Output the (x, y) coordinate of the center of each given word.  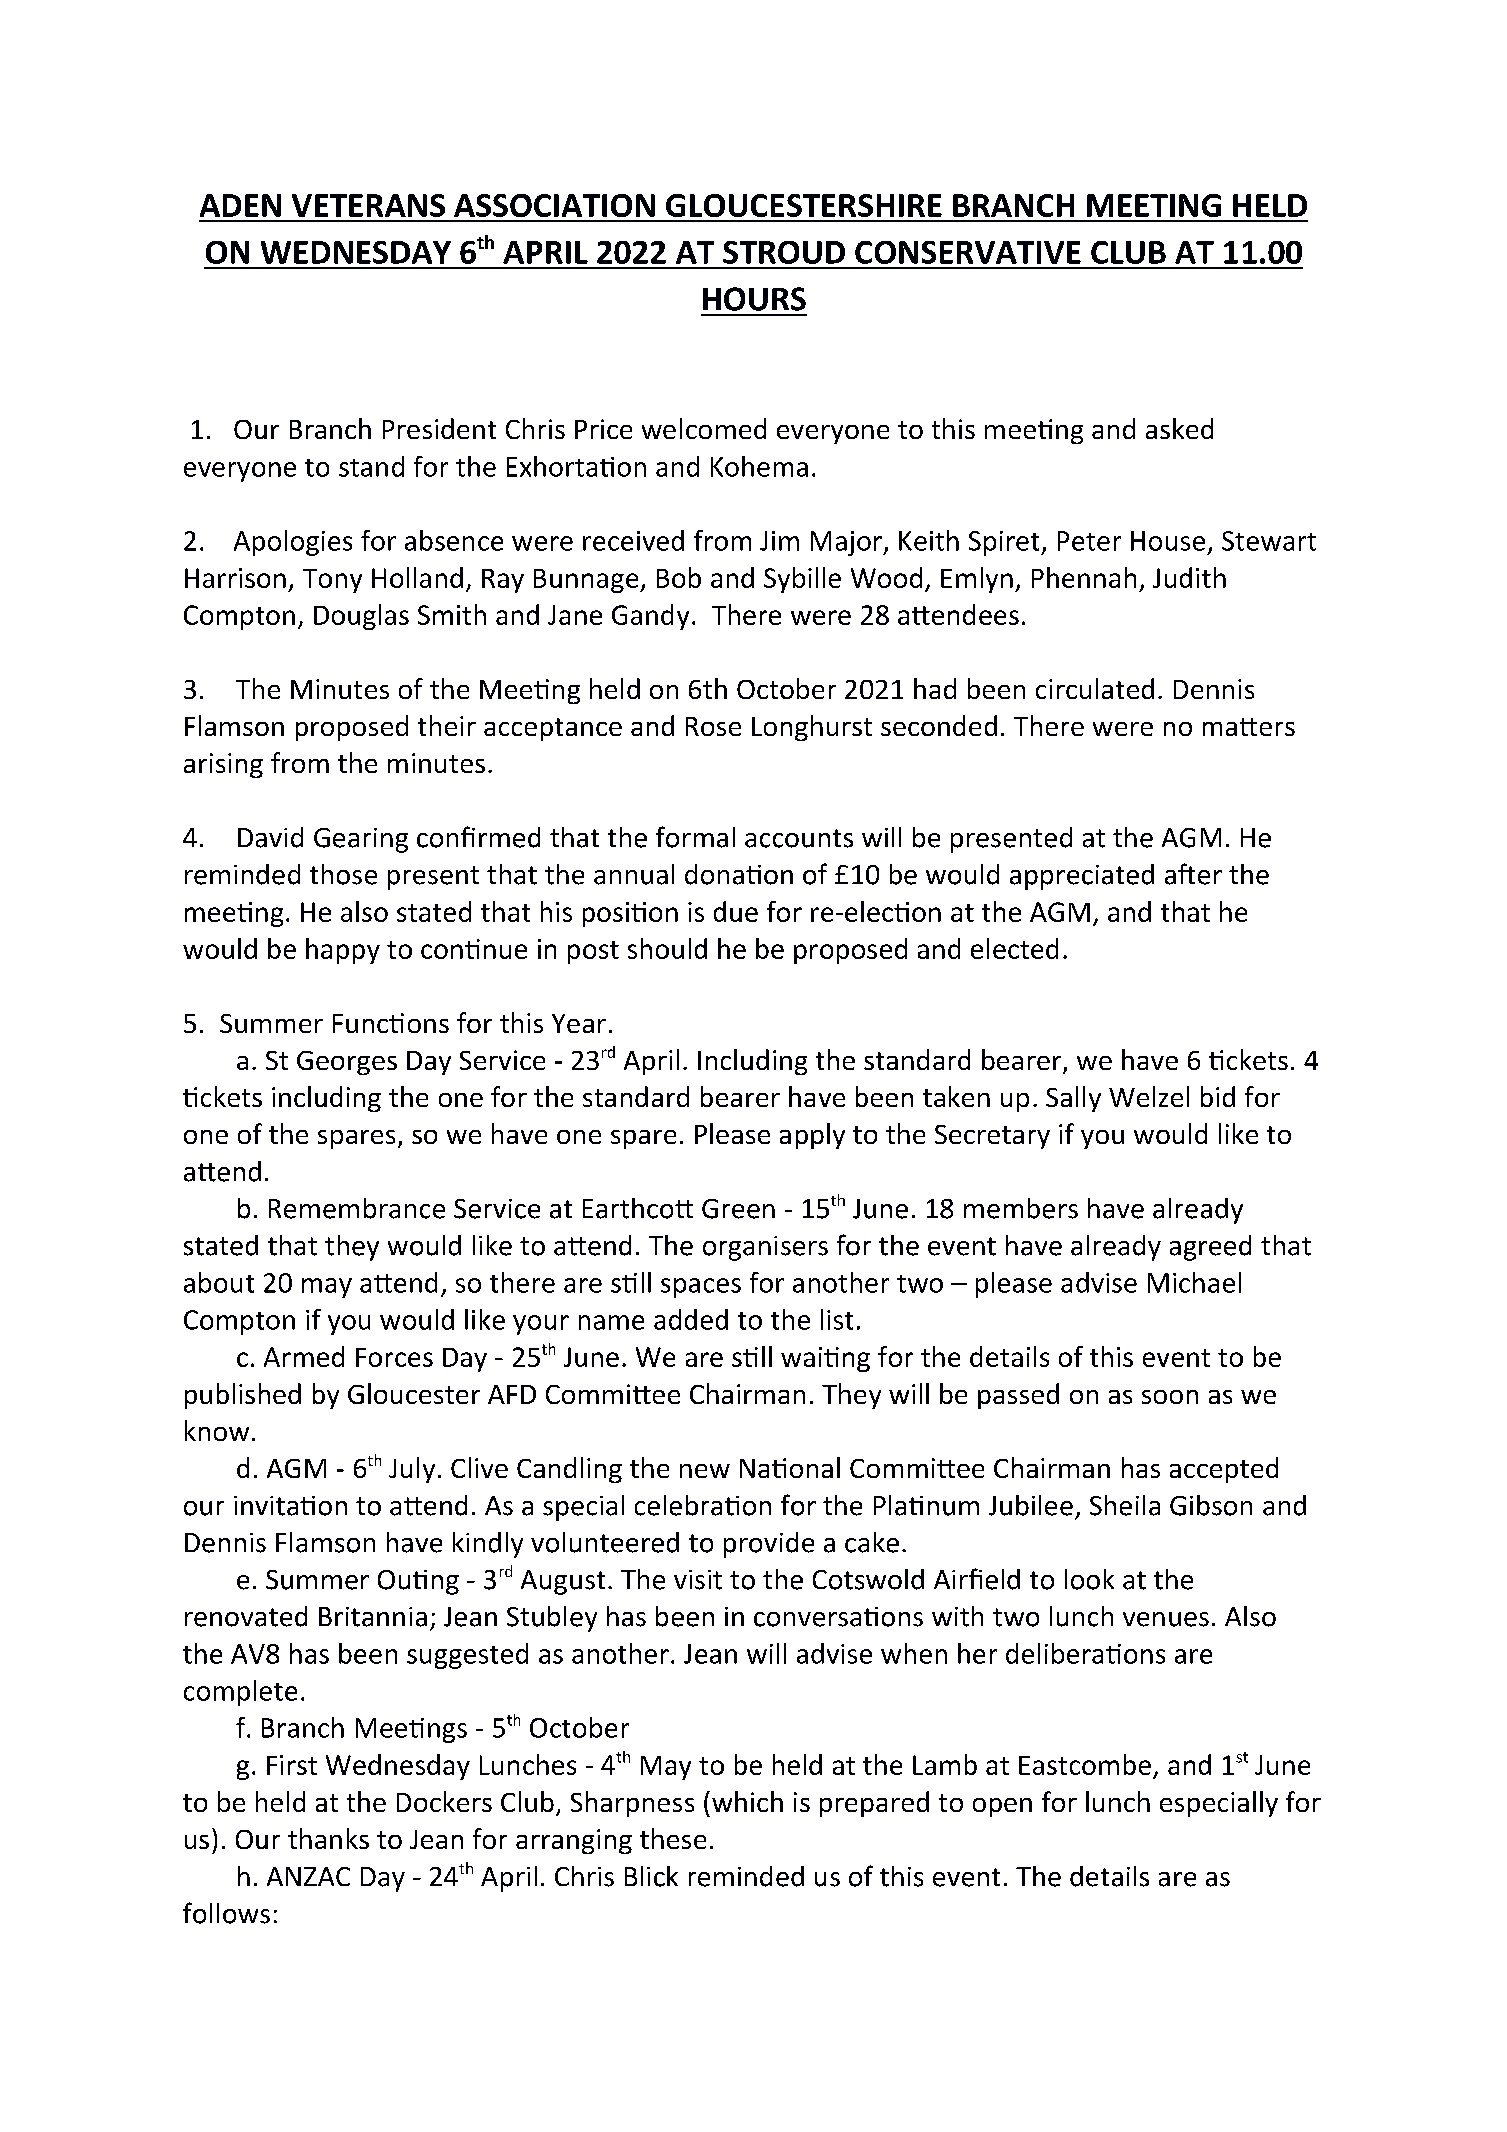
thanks (328, 1838)
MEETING (1154, 205)
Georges (347, 1063)
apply (812, 1136)
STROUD (784, 252)
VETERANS (368, 205)
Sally (1073, 1099)
